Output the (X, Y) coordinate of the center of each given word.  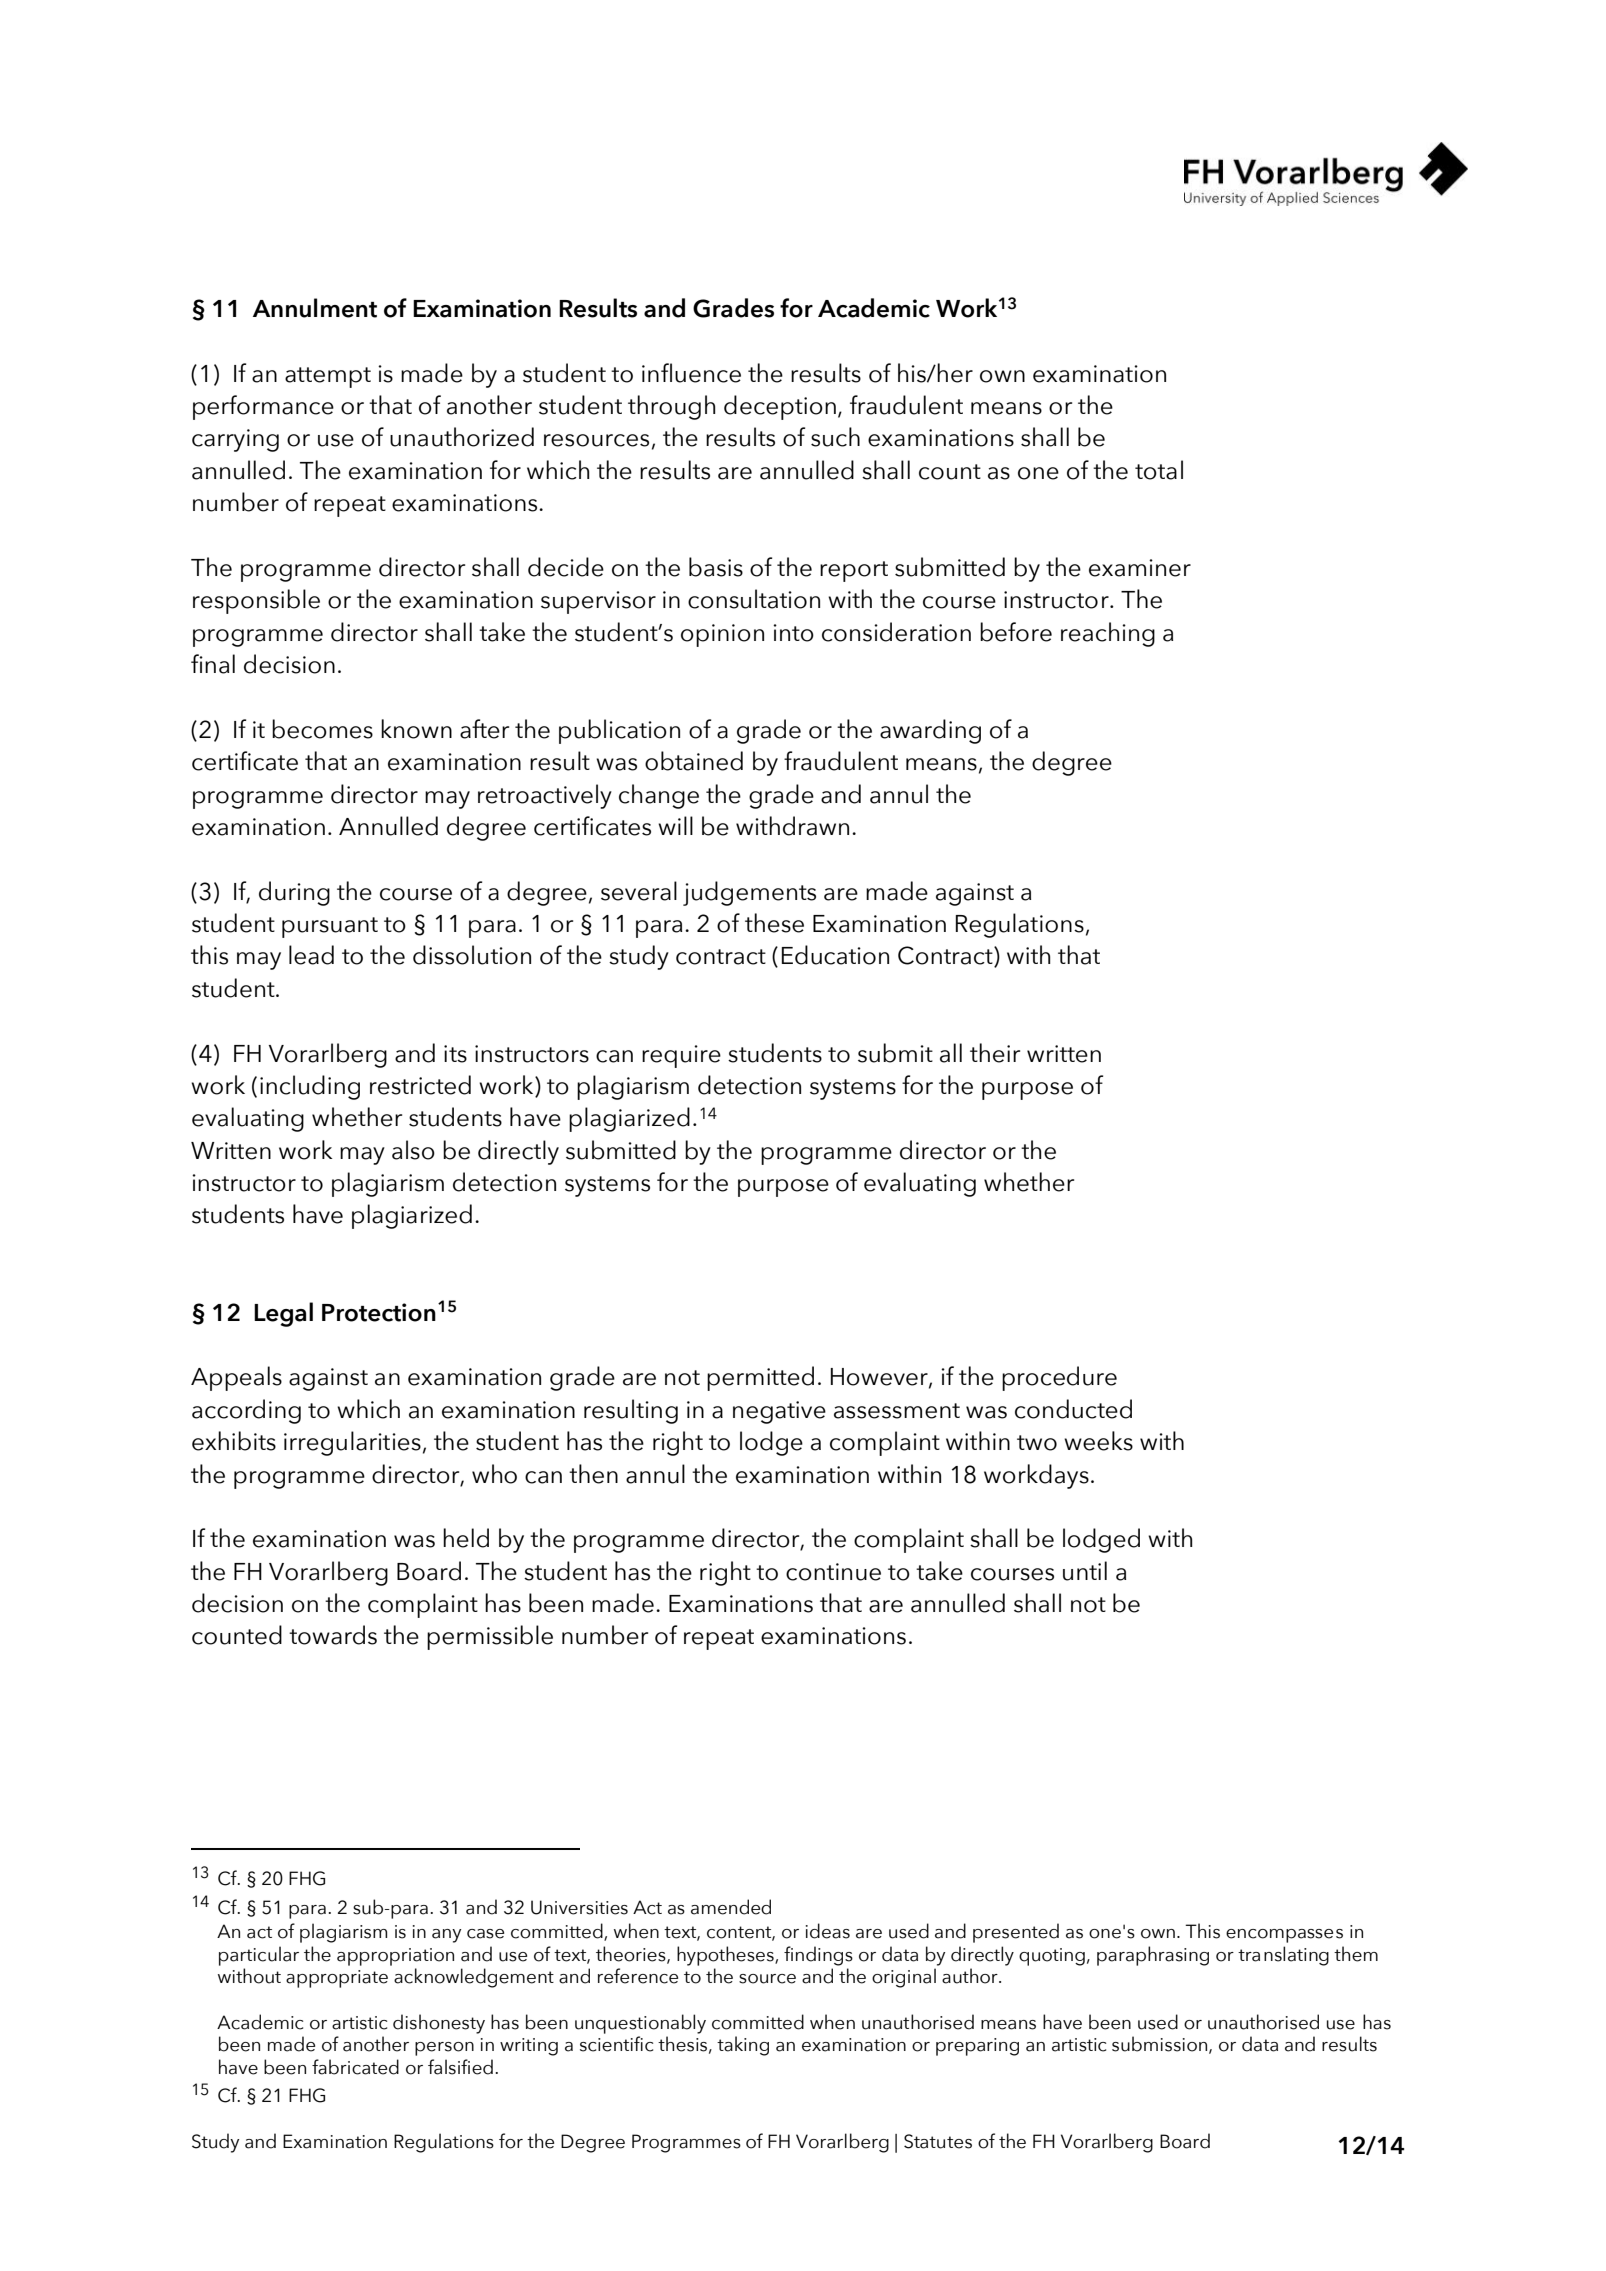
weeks (1098, 1441)
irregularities (352, 1443)
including (310, 1087)
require (681, 1056)
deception (780, 407)
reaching (1108, 634)
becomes (322, 729)
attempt (328, 377)
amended (731, 1907)
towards (333, 1635)
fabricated (355, 2067)
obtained (694, 761)
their (995, 1053)
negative (779, 1412)
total (1159, 470)
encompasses (1284, 1936)
